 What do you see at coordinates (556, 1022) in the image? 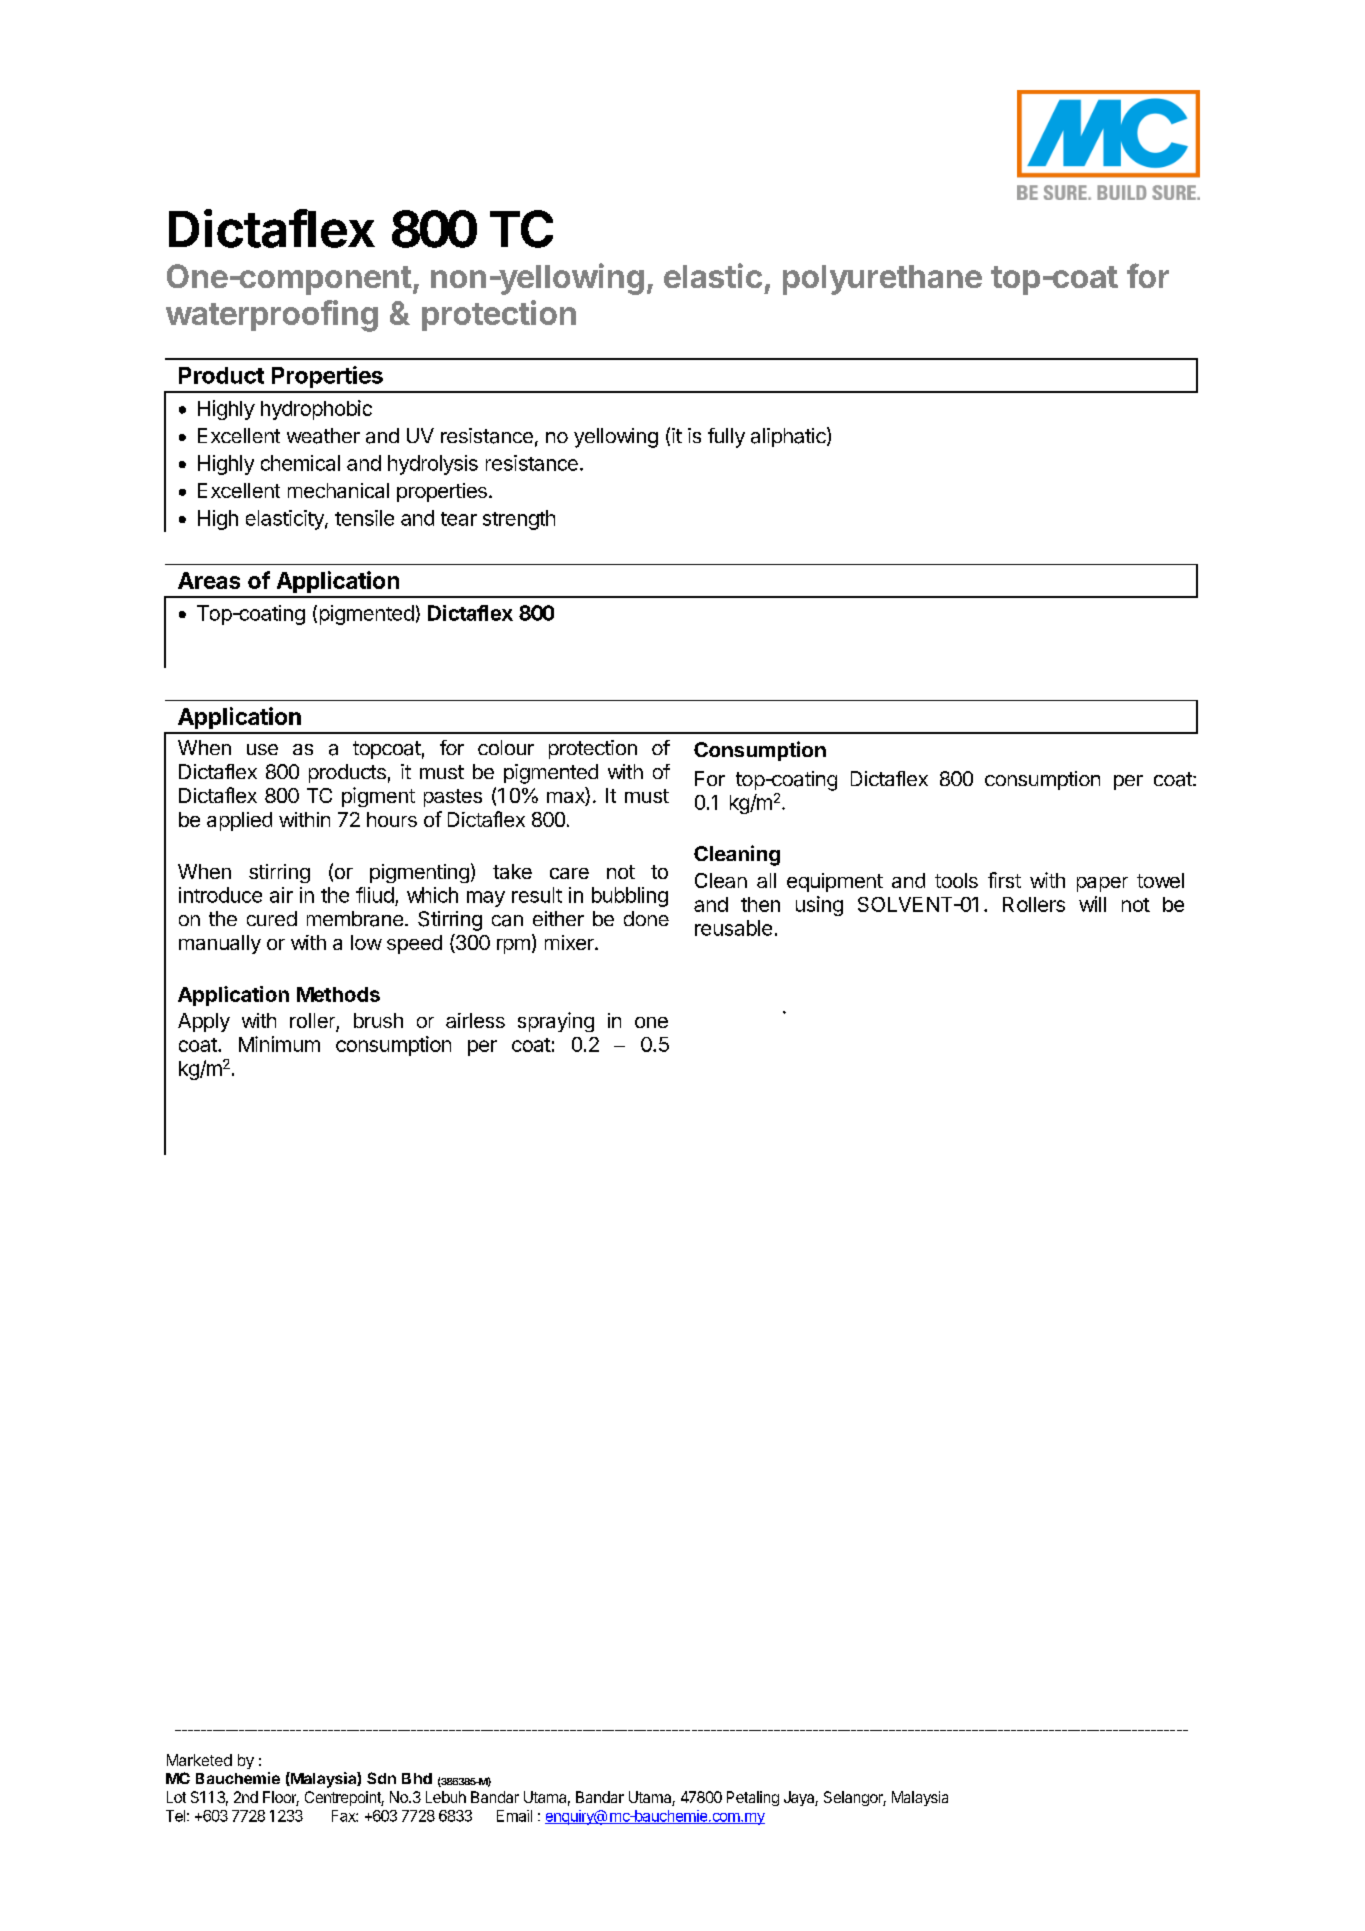
I see `spraying` at bounding box center [556, 1022].
